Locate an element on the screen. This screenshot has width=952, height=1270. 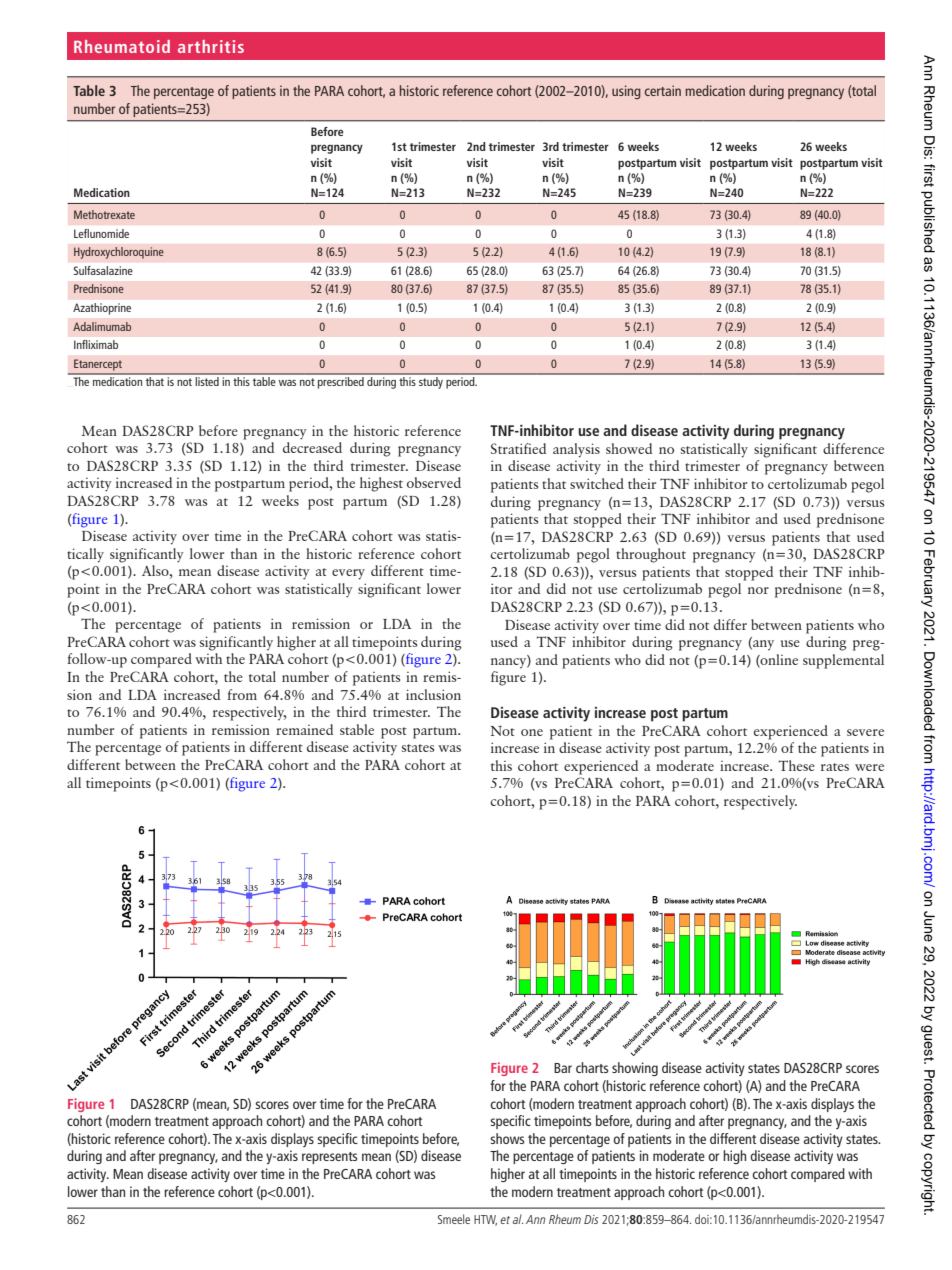
using is located at coordinates (626, 92).
